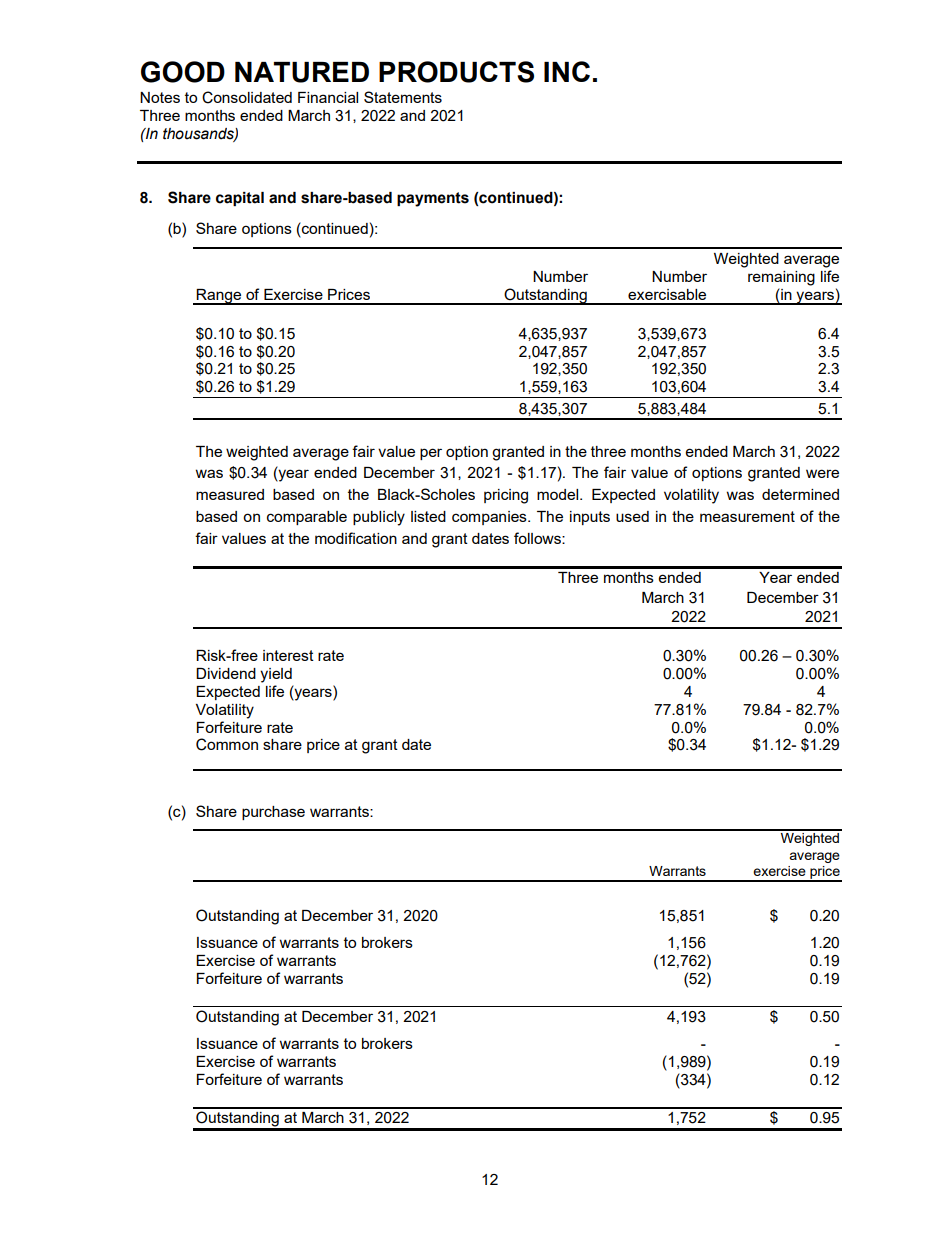  Describe the element at coordinates (822, 473) in the screenshot. I see `were` at that location.
